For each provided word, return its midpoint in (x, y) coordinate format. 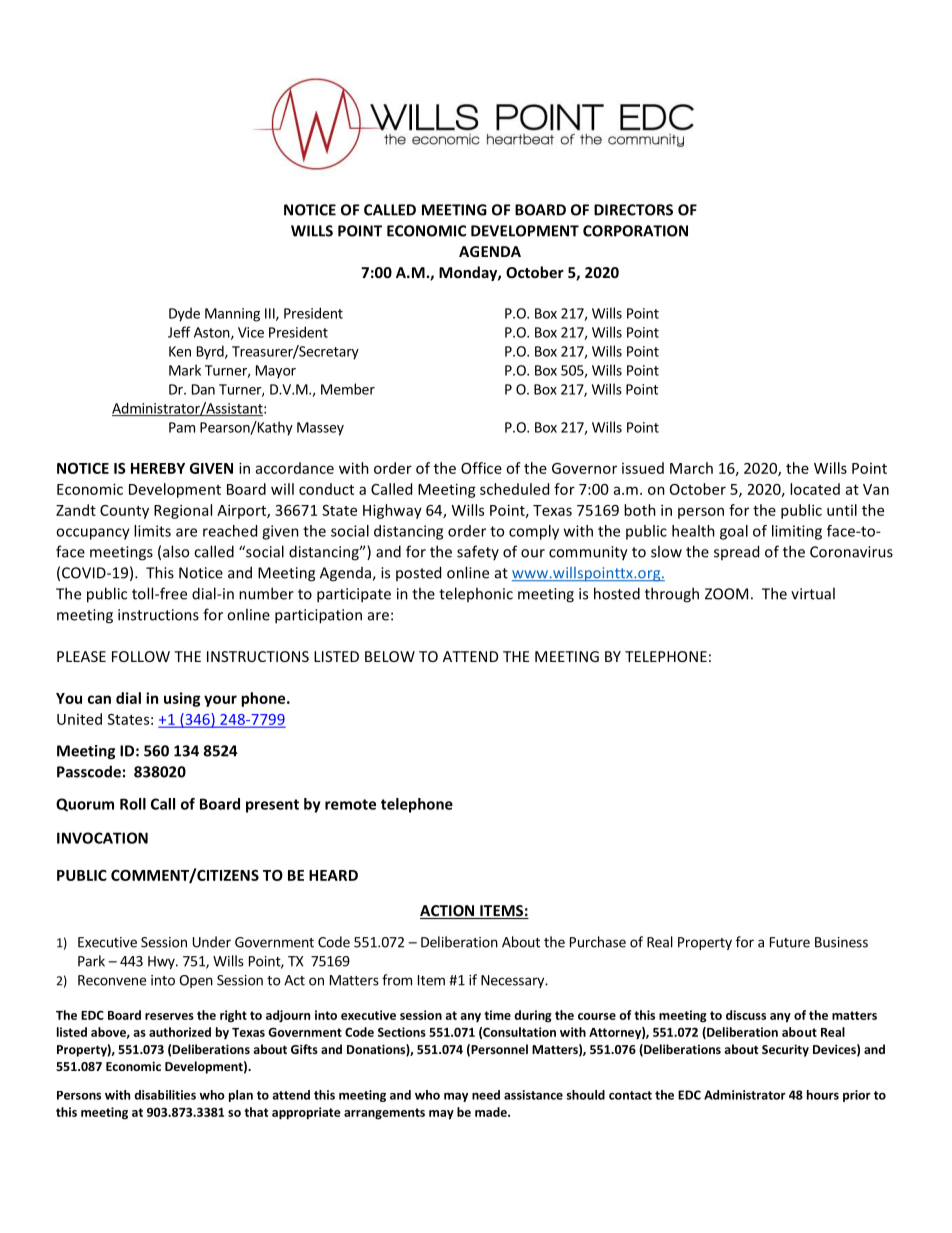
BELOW (390, 656)
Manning (232, 315)
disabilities (165, 1095)
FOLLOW (141, 656)
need (486, 1095)
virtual (813, 593)
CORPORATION (635, 231)
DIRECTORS (633, 210)
